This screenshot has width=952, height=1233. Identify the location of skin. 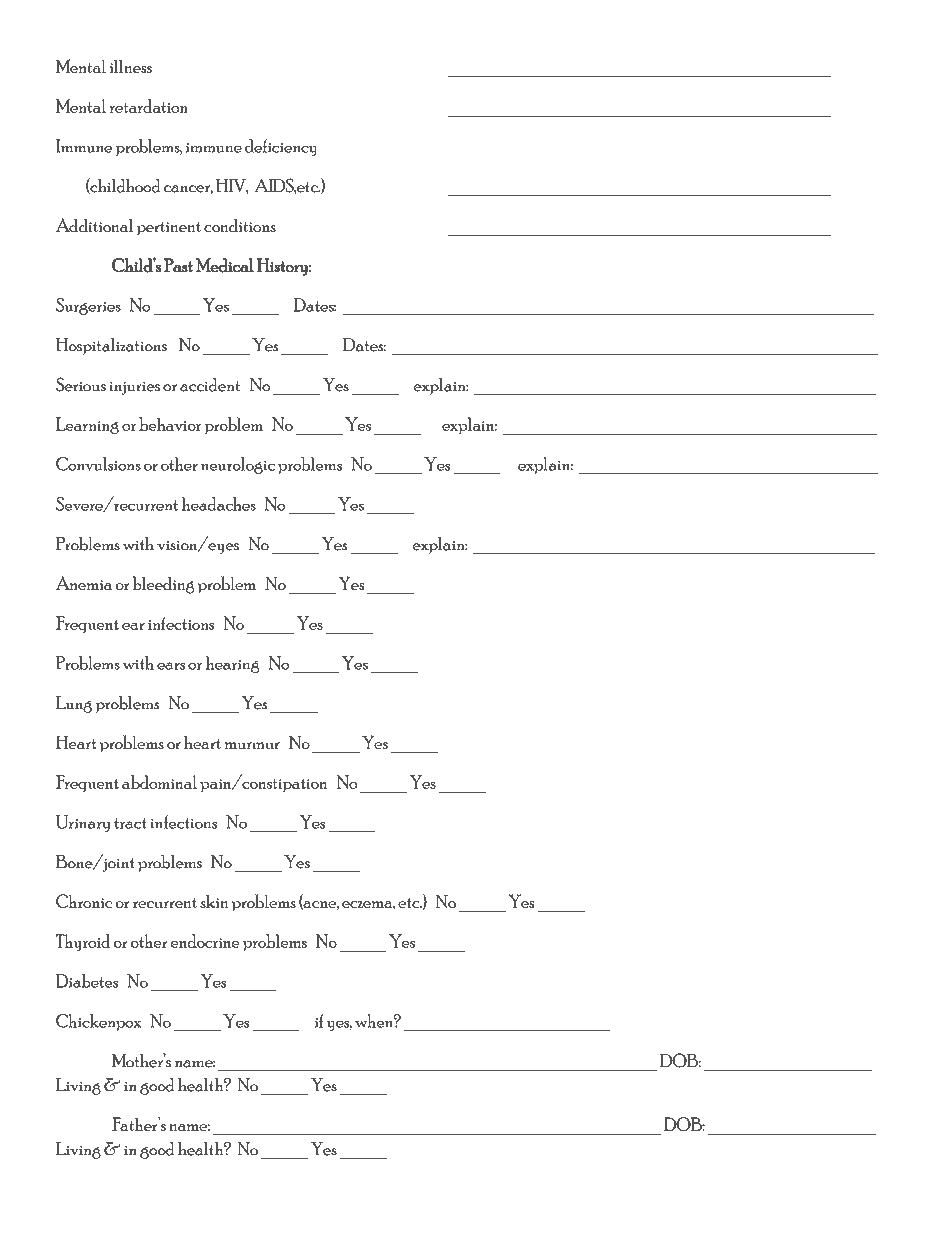
(214, 901).
